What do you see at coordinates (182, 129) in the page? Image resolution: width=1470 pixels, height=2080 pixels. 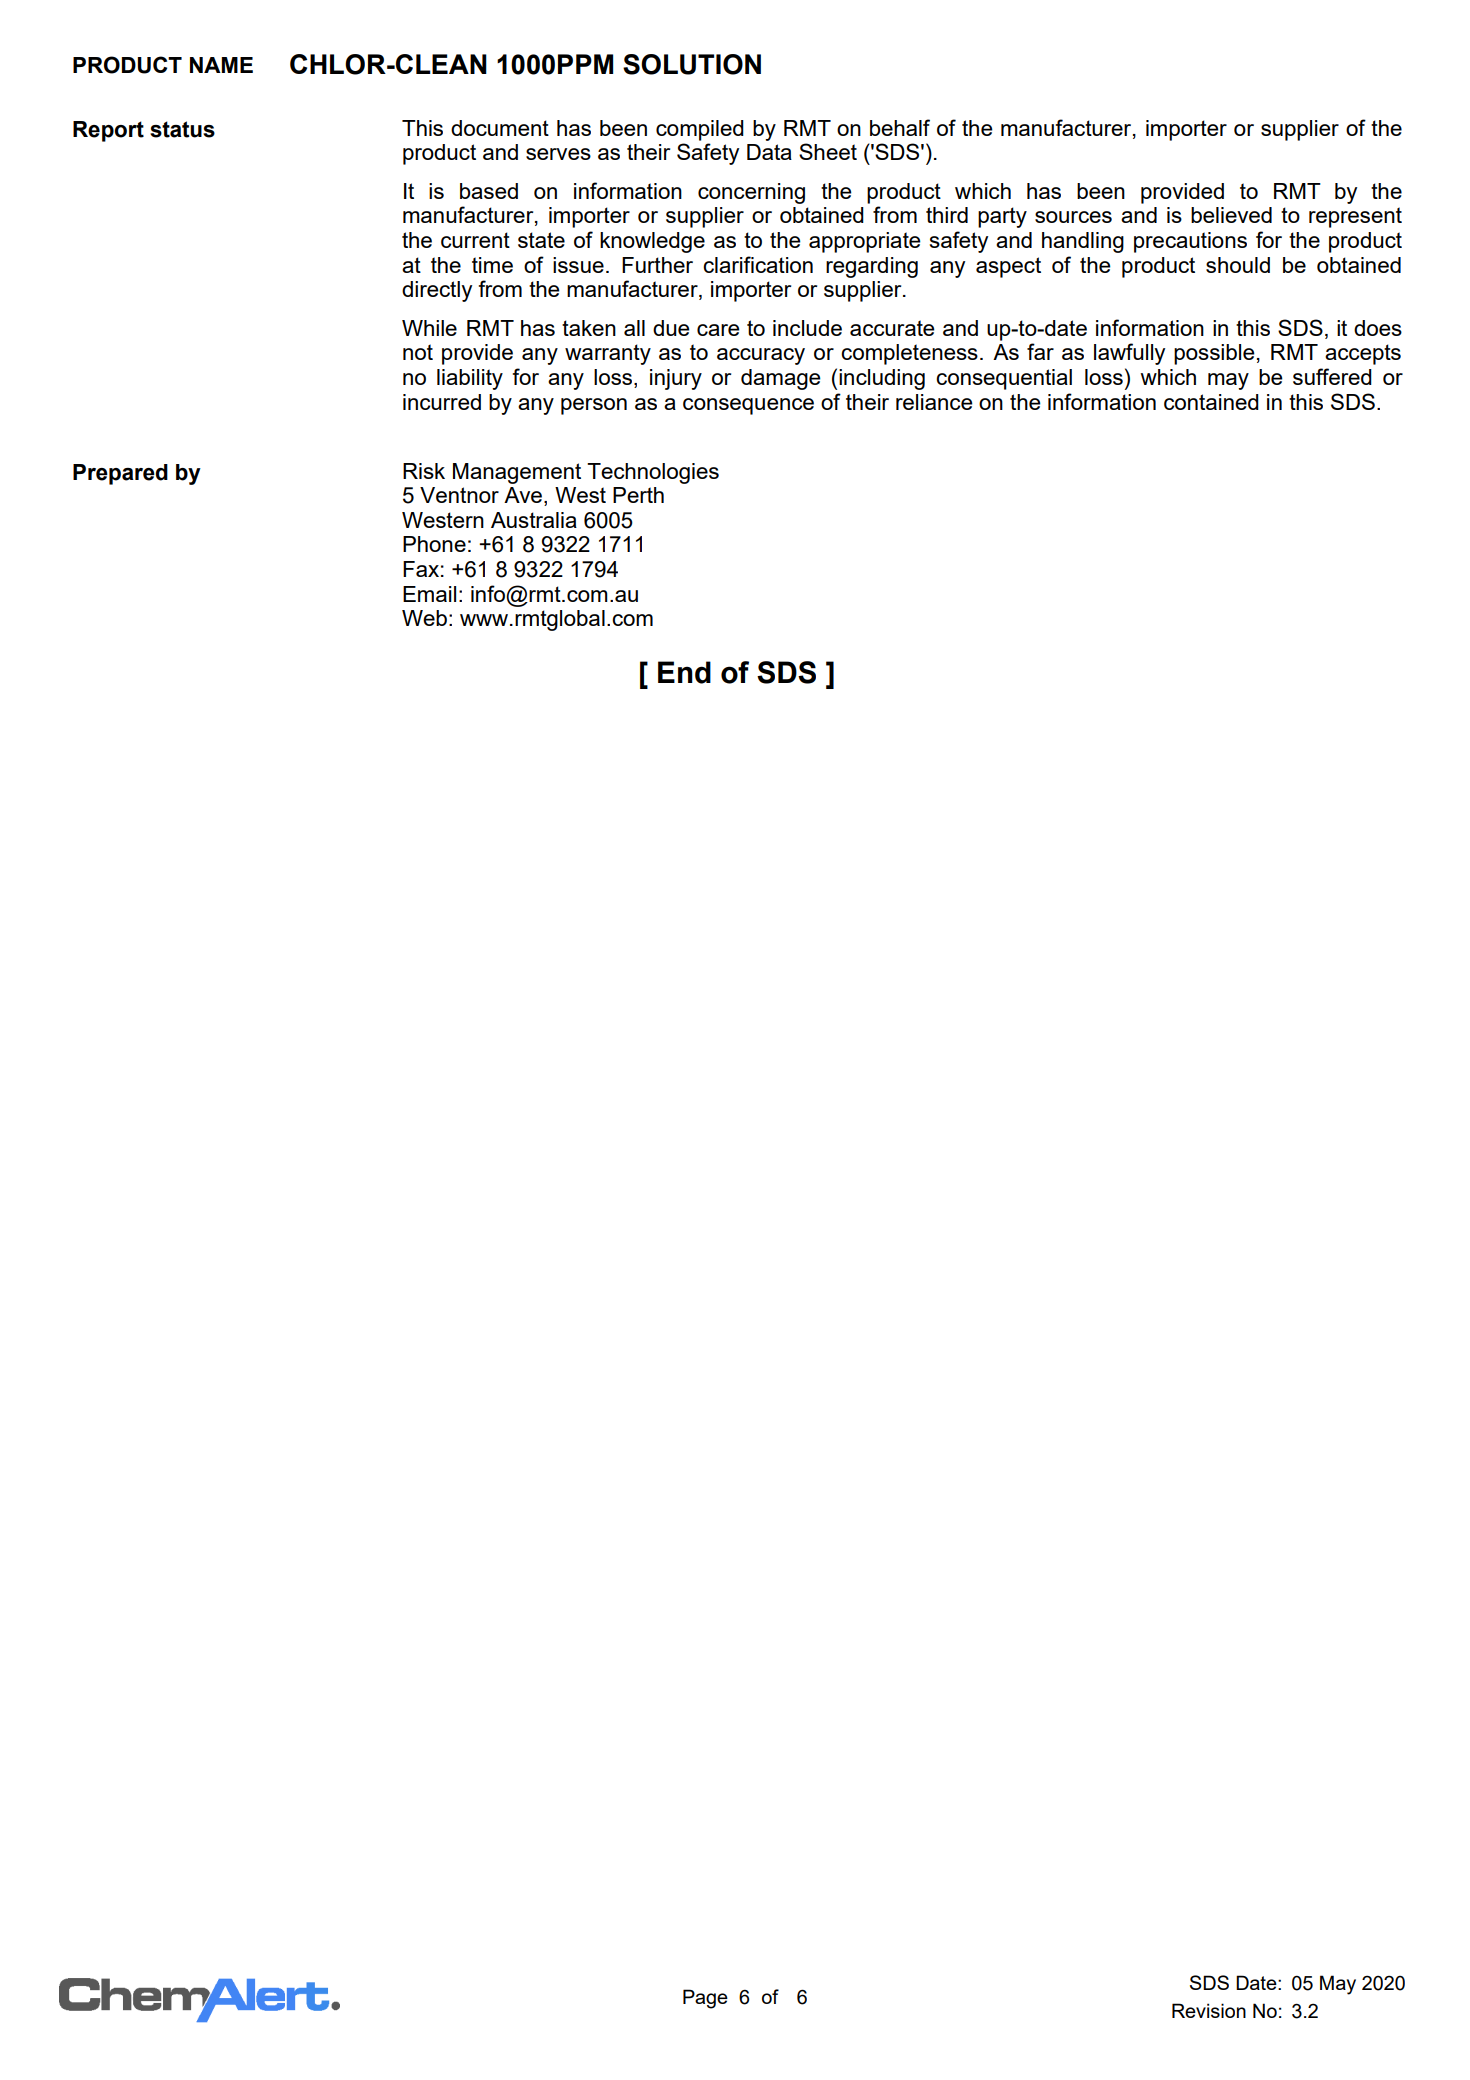 I see `status` at bounding box center [182, 129].
